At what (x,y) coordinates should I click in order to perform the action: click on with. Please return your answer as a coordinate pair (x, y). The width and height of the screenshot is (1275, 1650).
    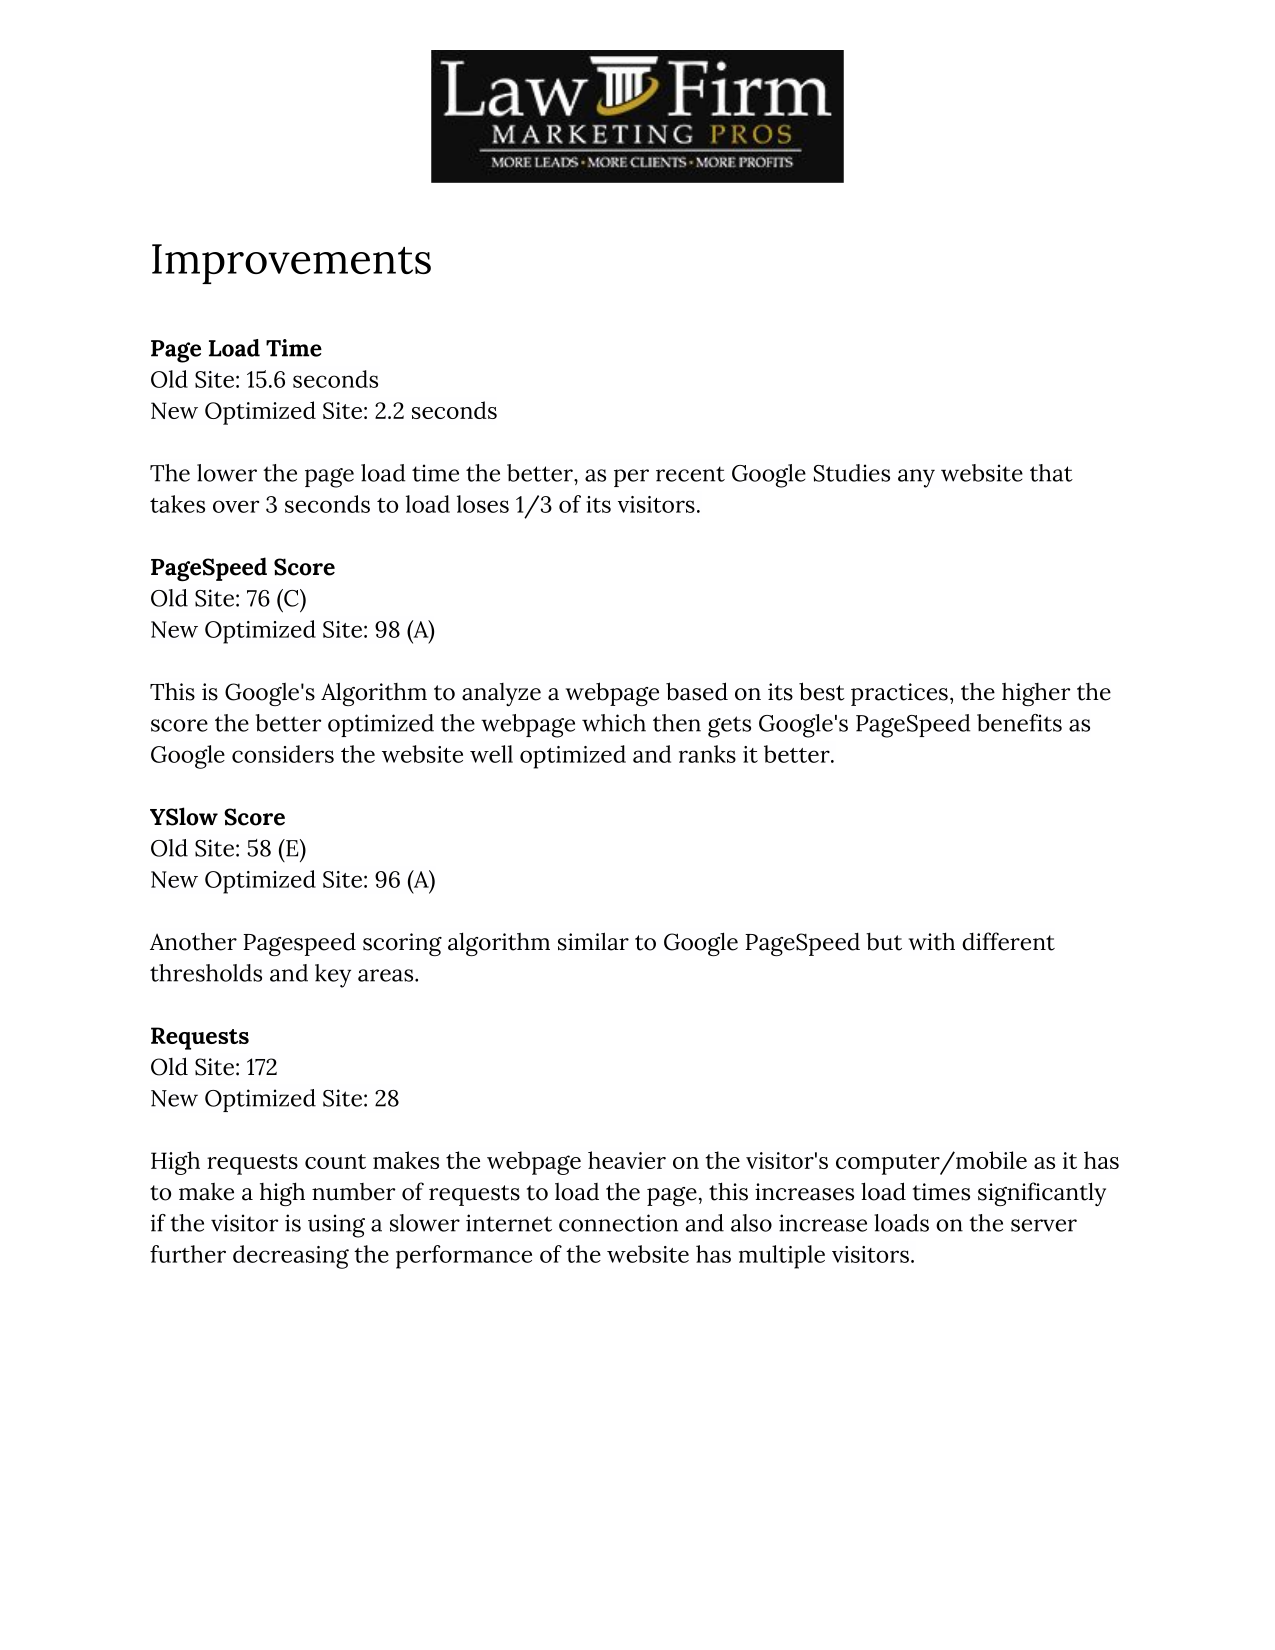
    Looking at the image, I should click on (932, 941).
